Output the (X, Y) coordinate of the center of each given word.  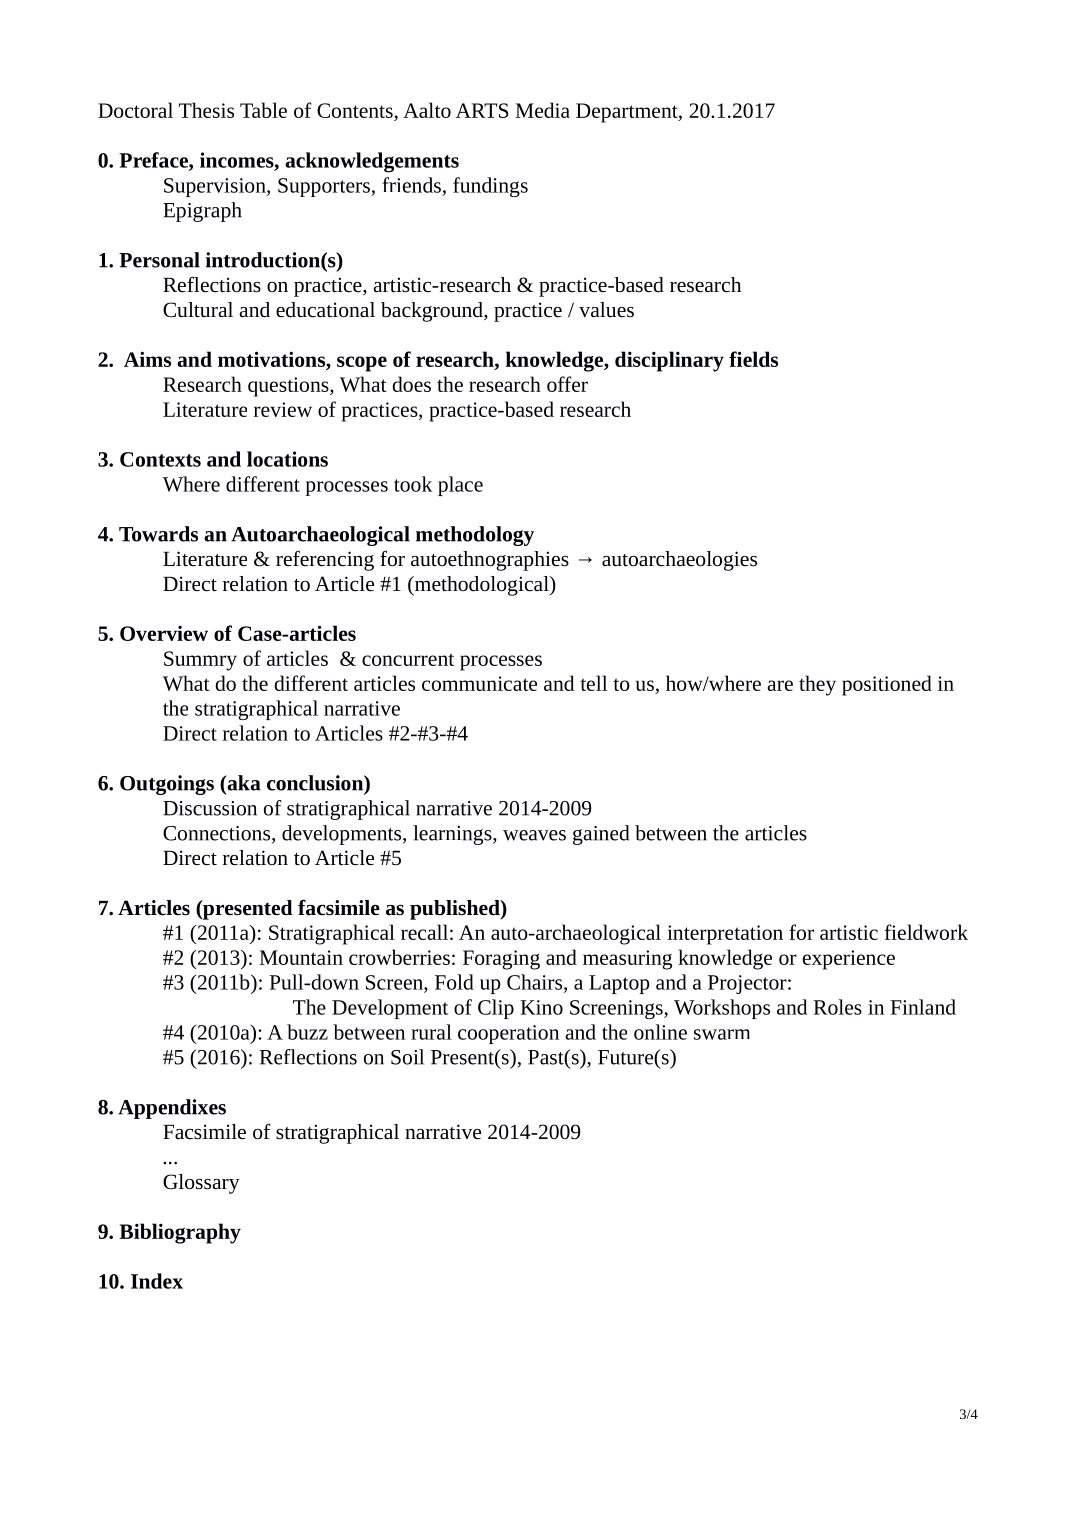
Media (542, 110)
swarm (722, 1034)
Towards (158, 534)
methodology (475, 536)
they (817, 685)
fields (753, 359)
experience (849, 960)
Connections (218, 834)
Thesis (206, 110)
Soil (407, 1057)
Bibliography (180, 1233)
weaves (534, 835)
